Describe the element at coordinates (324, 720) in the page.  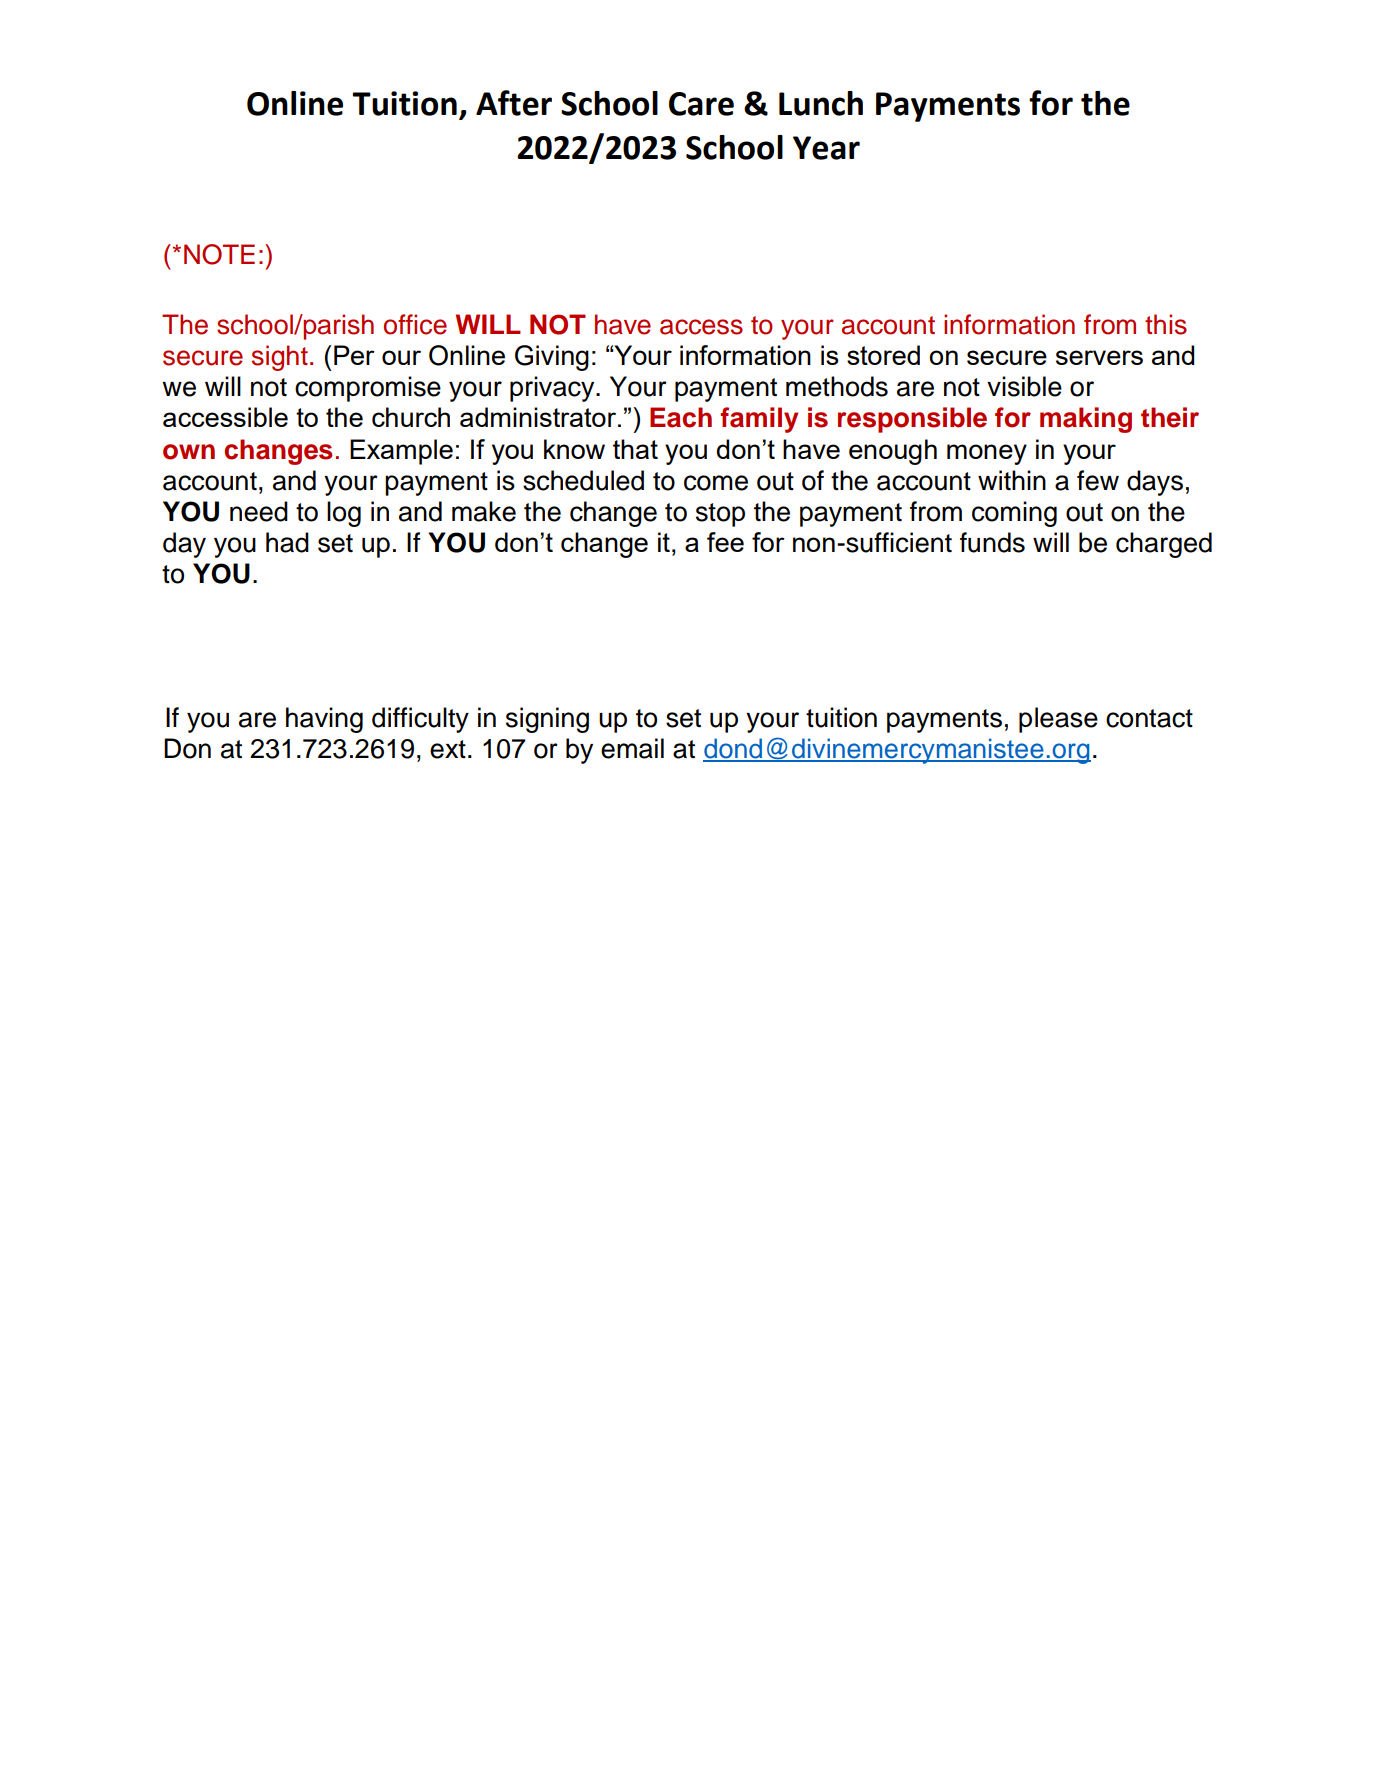
I see `having` at that location.
